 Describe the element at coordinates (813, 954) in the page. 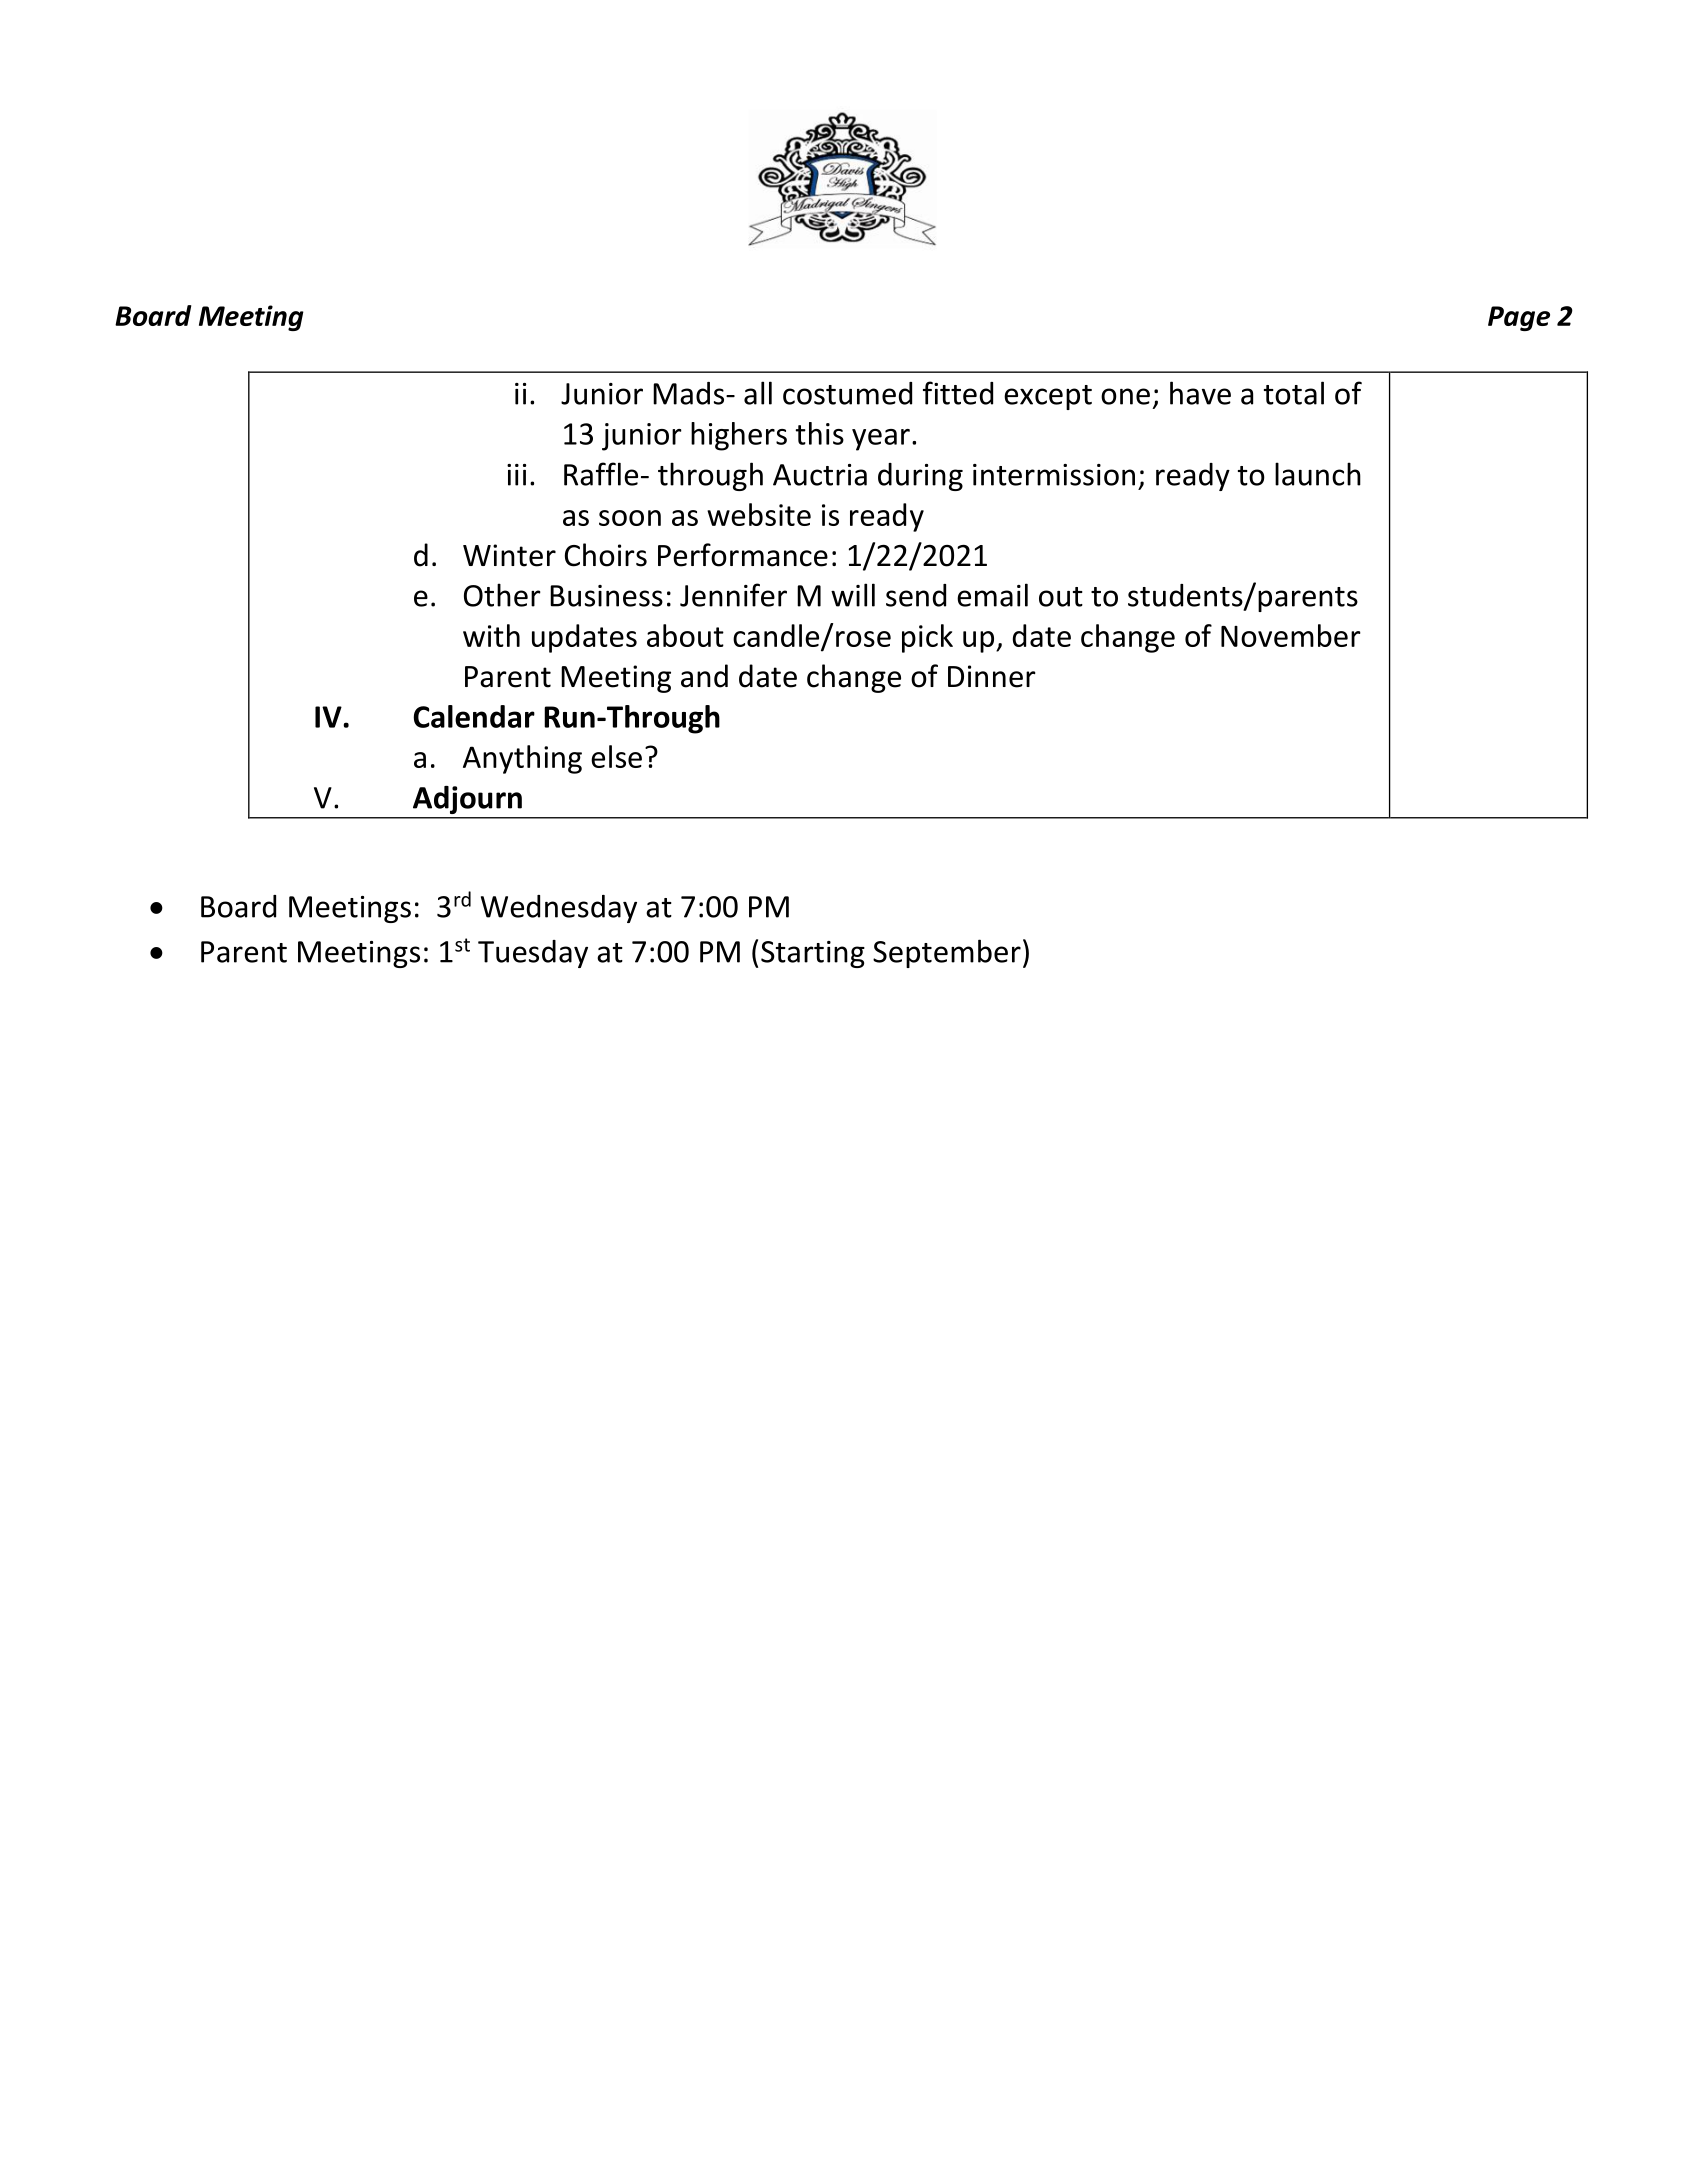

I see `Starting` at that location.
